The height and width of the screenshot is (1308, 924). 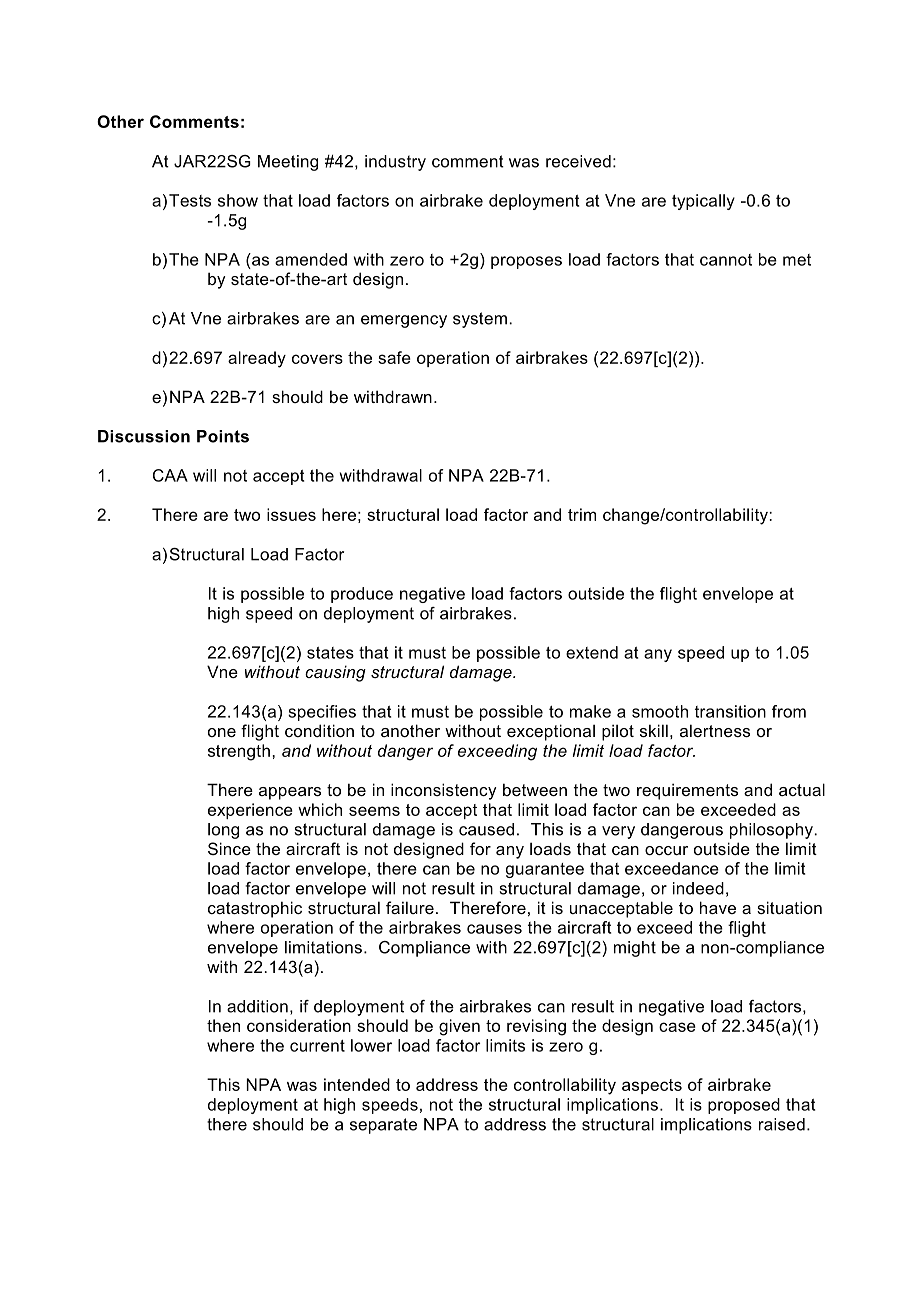 I want to click on show, so click(x=238, y=200).
